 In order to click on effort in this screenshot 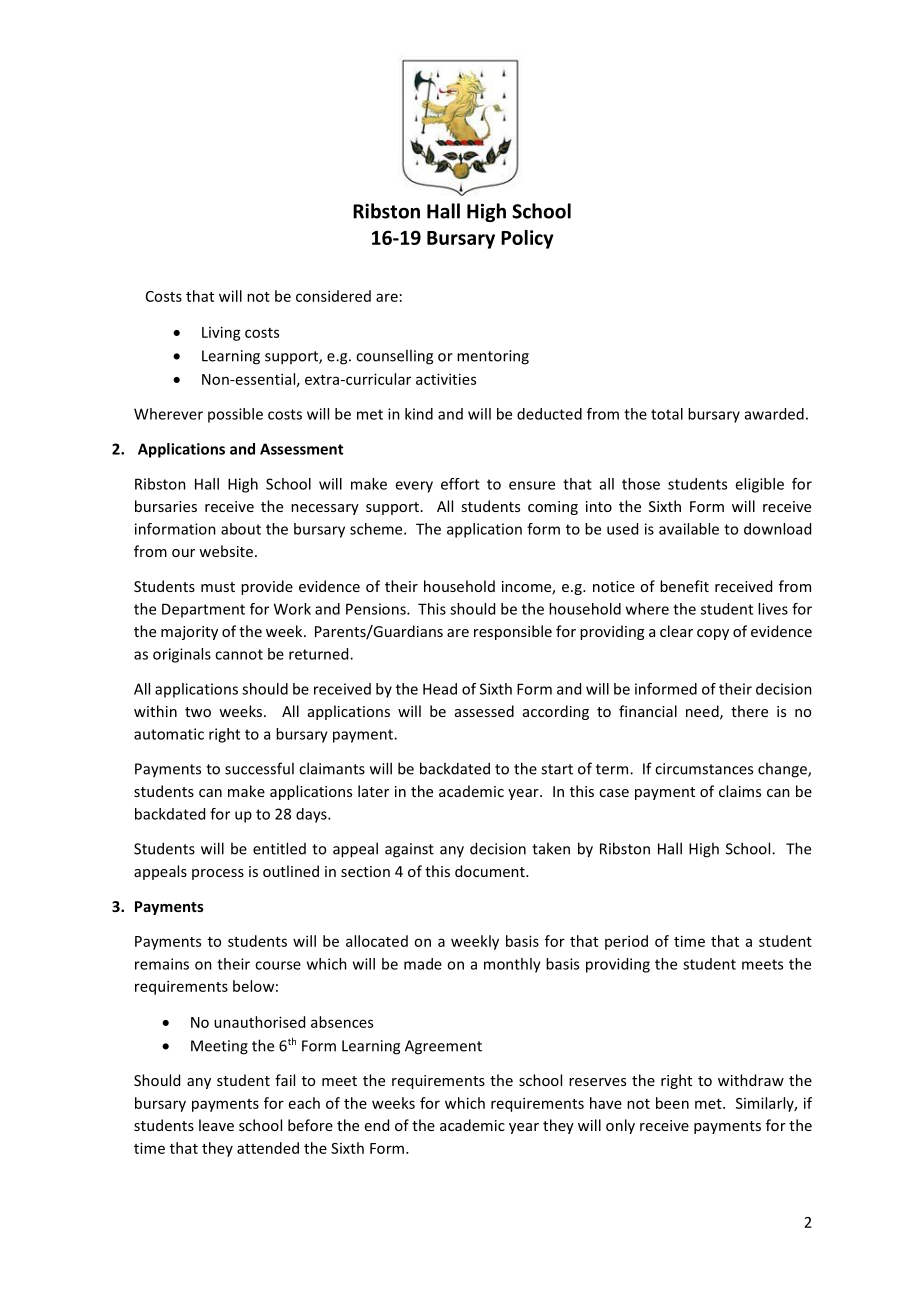, I will do `click(460, 484)`.
